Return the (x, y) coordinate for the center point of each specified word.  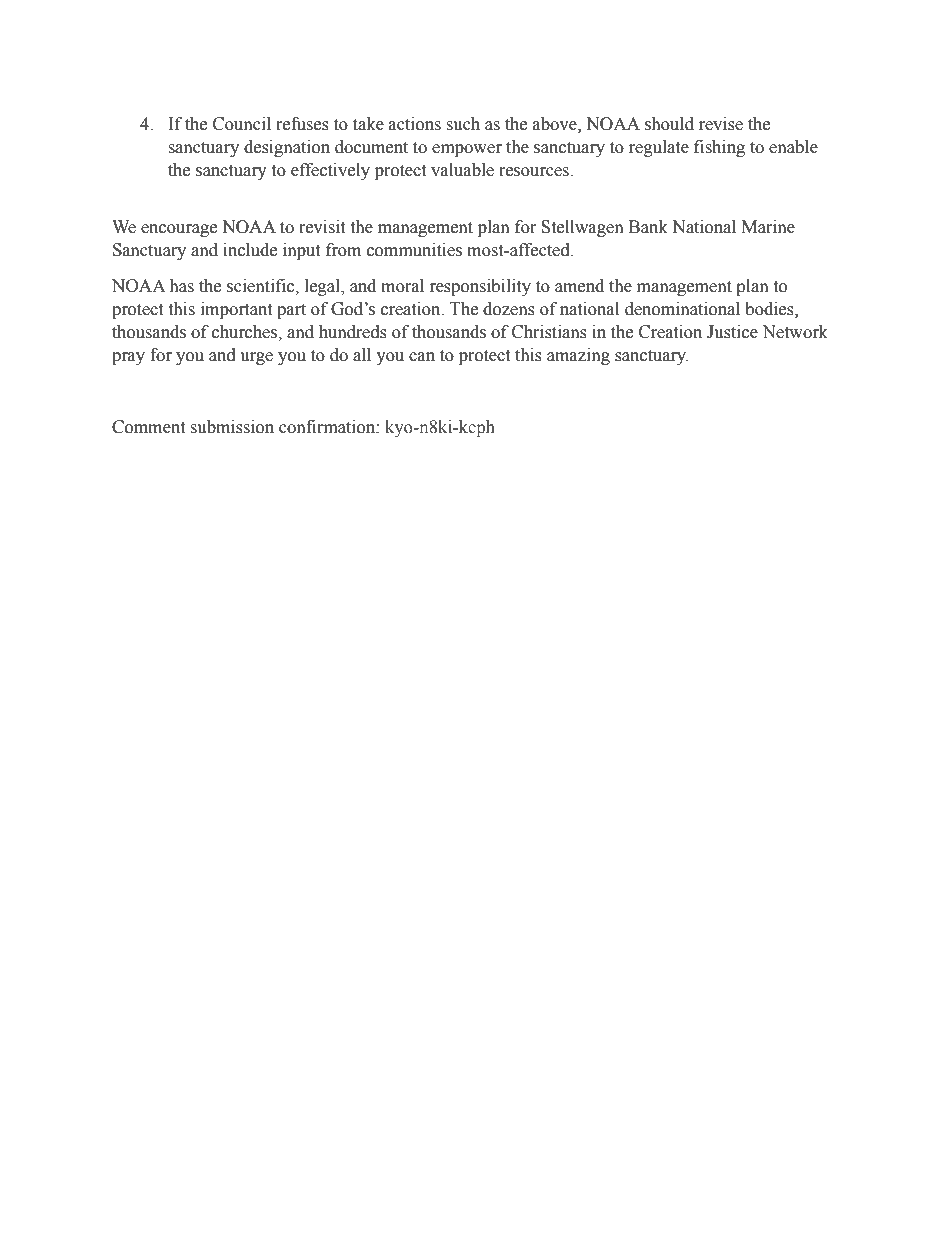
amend (579, 286)
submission (232, 427)
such (463, 124)
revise (721, 124)
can (422, 357)
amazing (578, 356)
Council (242, 124)
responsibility (480, 287)
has (181, 286)
